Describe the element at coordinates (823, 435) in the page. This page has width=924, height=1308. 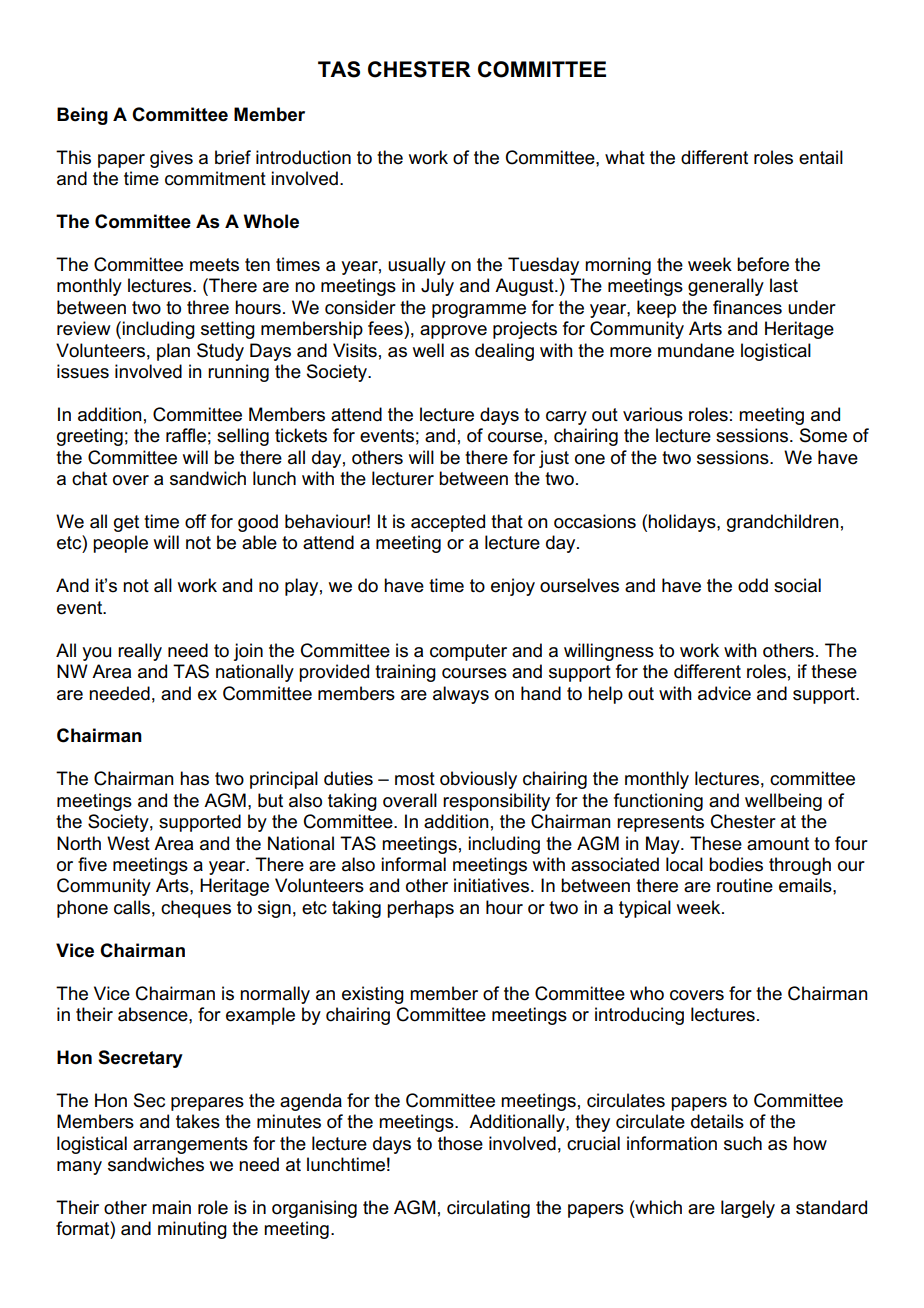
I see `Some` at that location.
